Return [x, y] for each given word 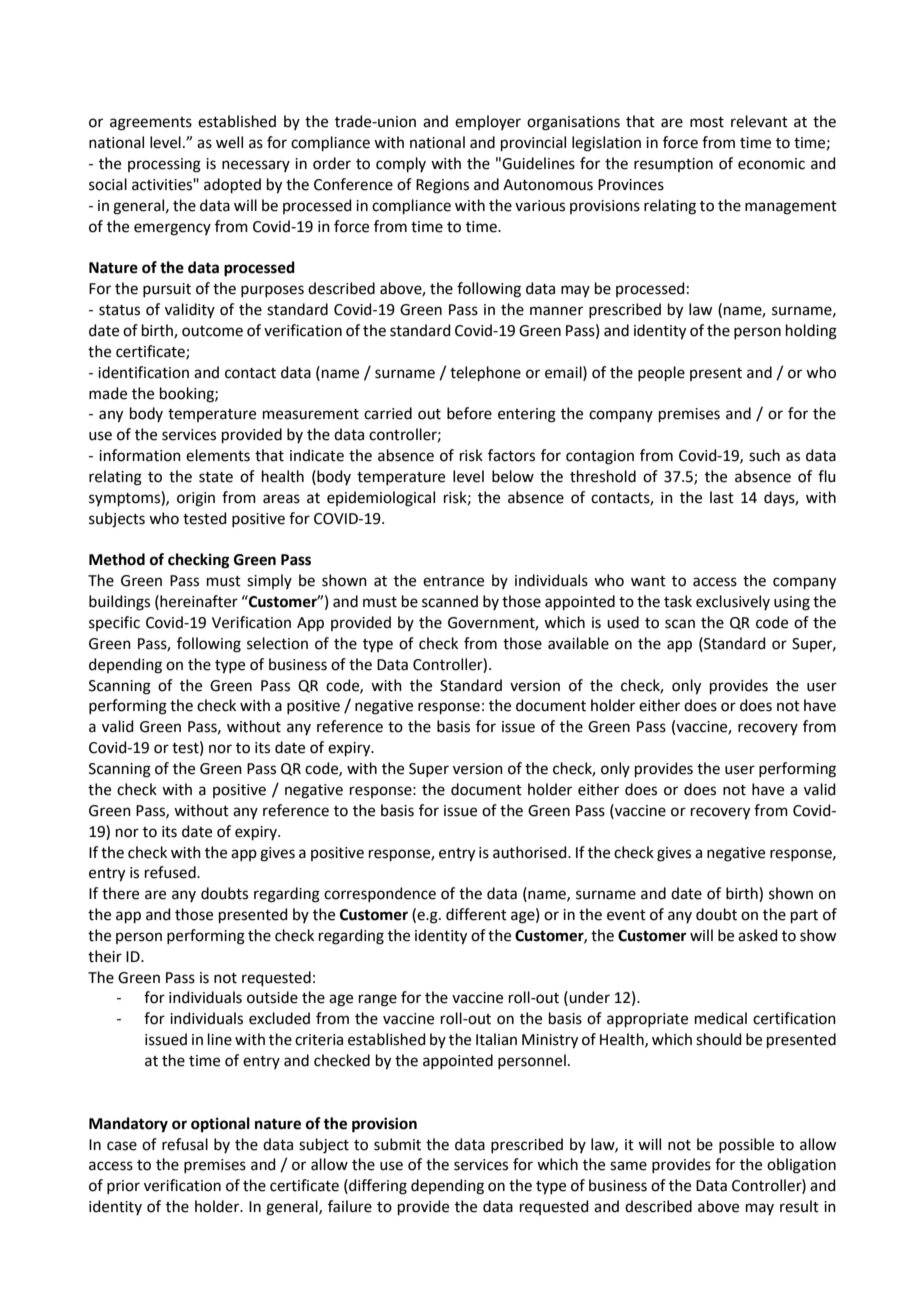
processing [164, 165]
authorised [531, 852]
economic [771, 164]
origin [196, 499]
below [513, 476]
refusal [185, 1144]
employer [488, 122]
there [120, 893]
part [804, 916]
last [722, 497]
